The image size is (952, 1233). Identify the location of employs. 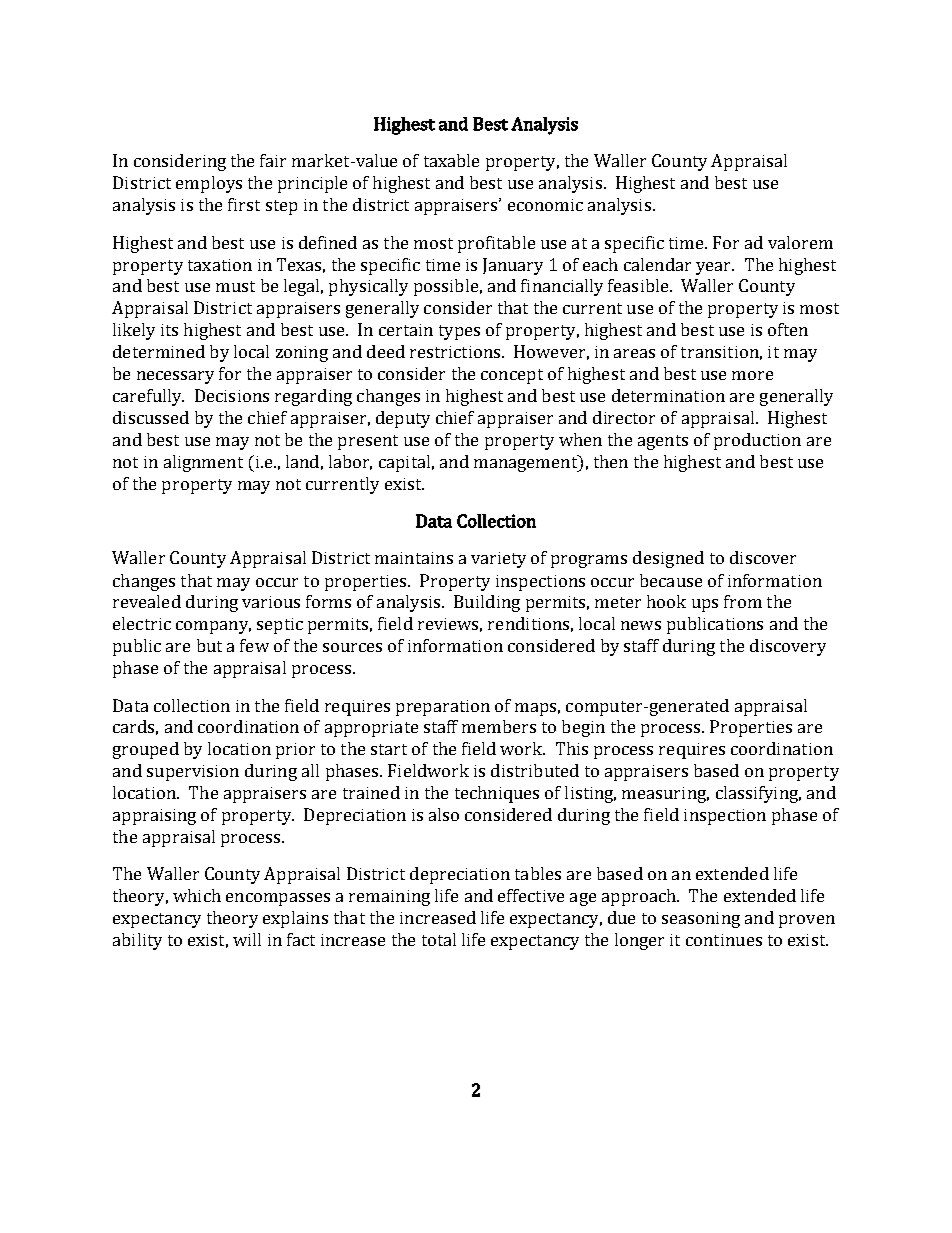
(209, 184).
